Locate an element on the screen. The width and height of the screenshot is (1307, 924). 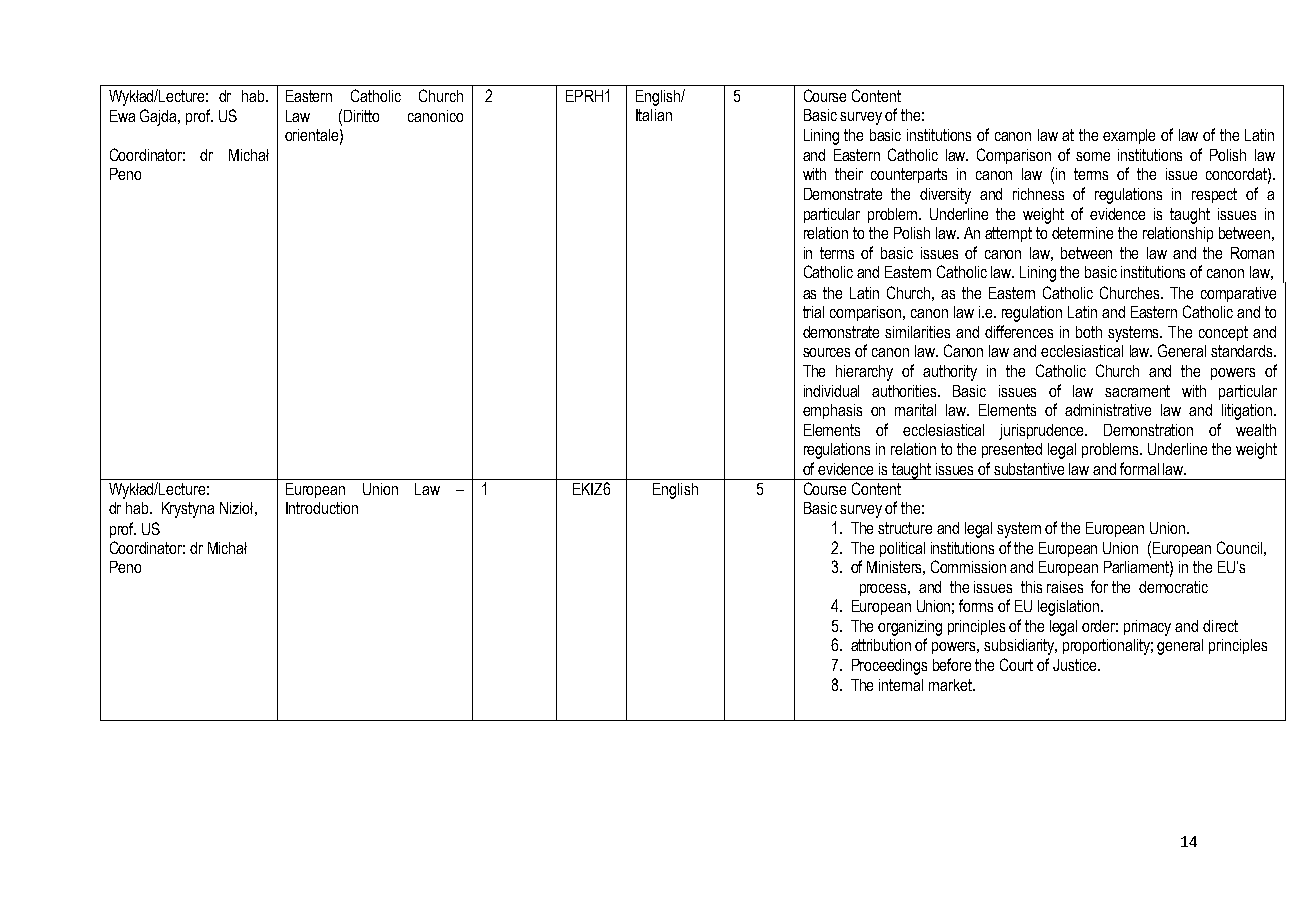
Ewa is located at coordinates (122, 116).
